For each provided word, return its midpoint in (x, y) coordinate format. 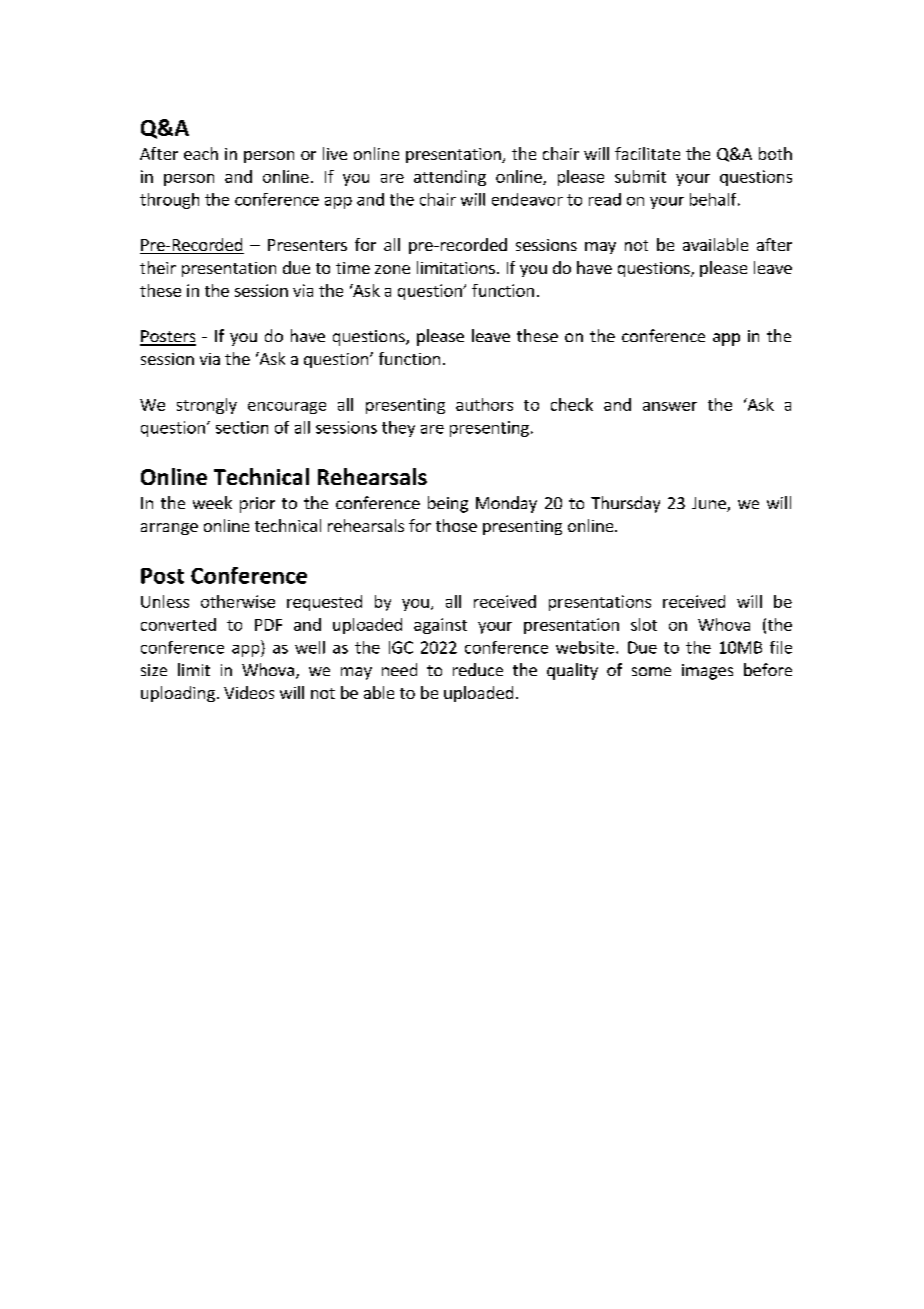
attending (450, 178)
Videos (249, 692)
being (448, 504)
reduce (478, 669)
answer (670, 406)
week (212, 502)
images (707, 672)
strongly (207, 406)
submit (640, 176)
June (710, 504)
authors (484, 404)
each (201, 153)
